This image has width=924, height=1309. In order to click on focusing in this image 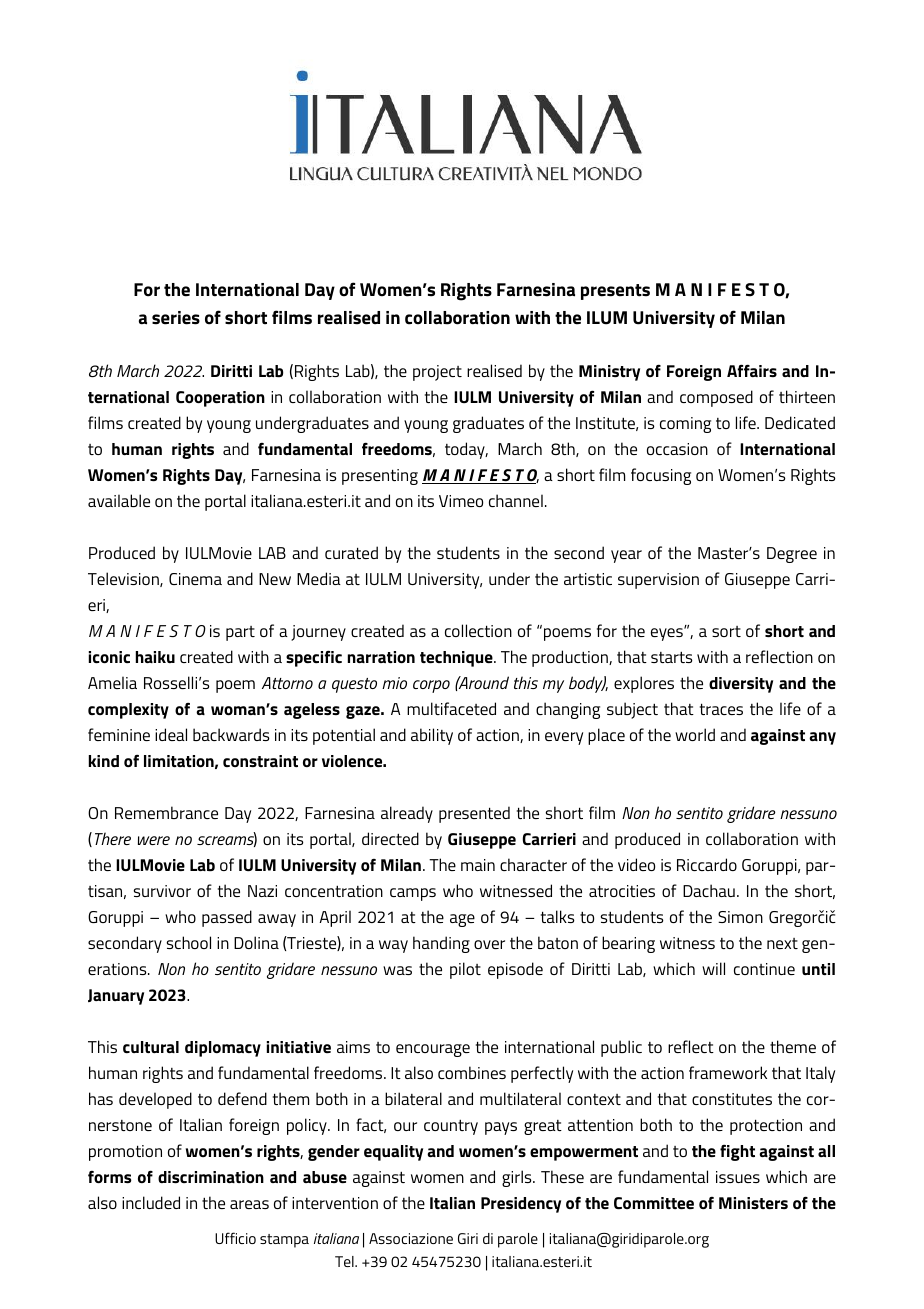, I will do `click(661, 476)`.
